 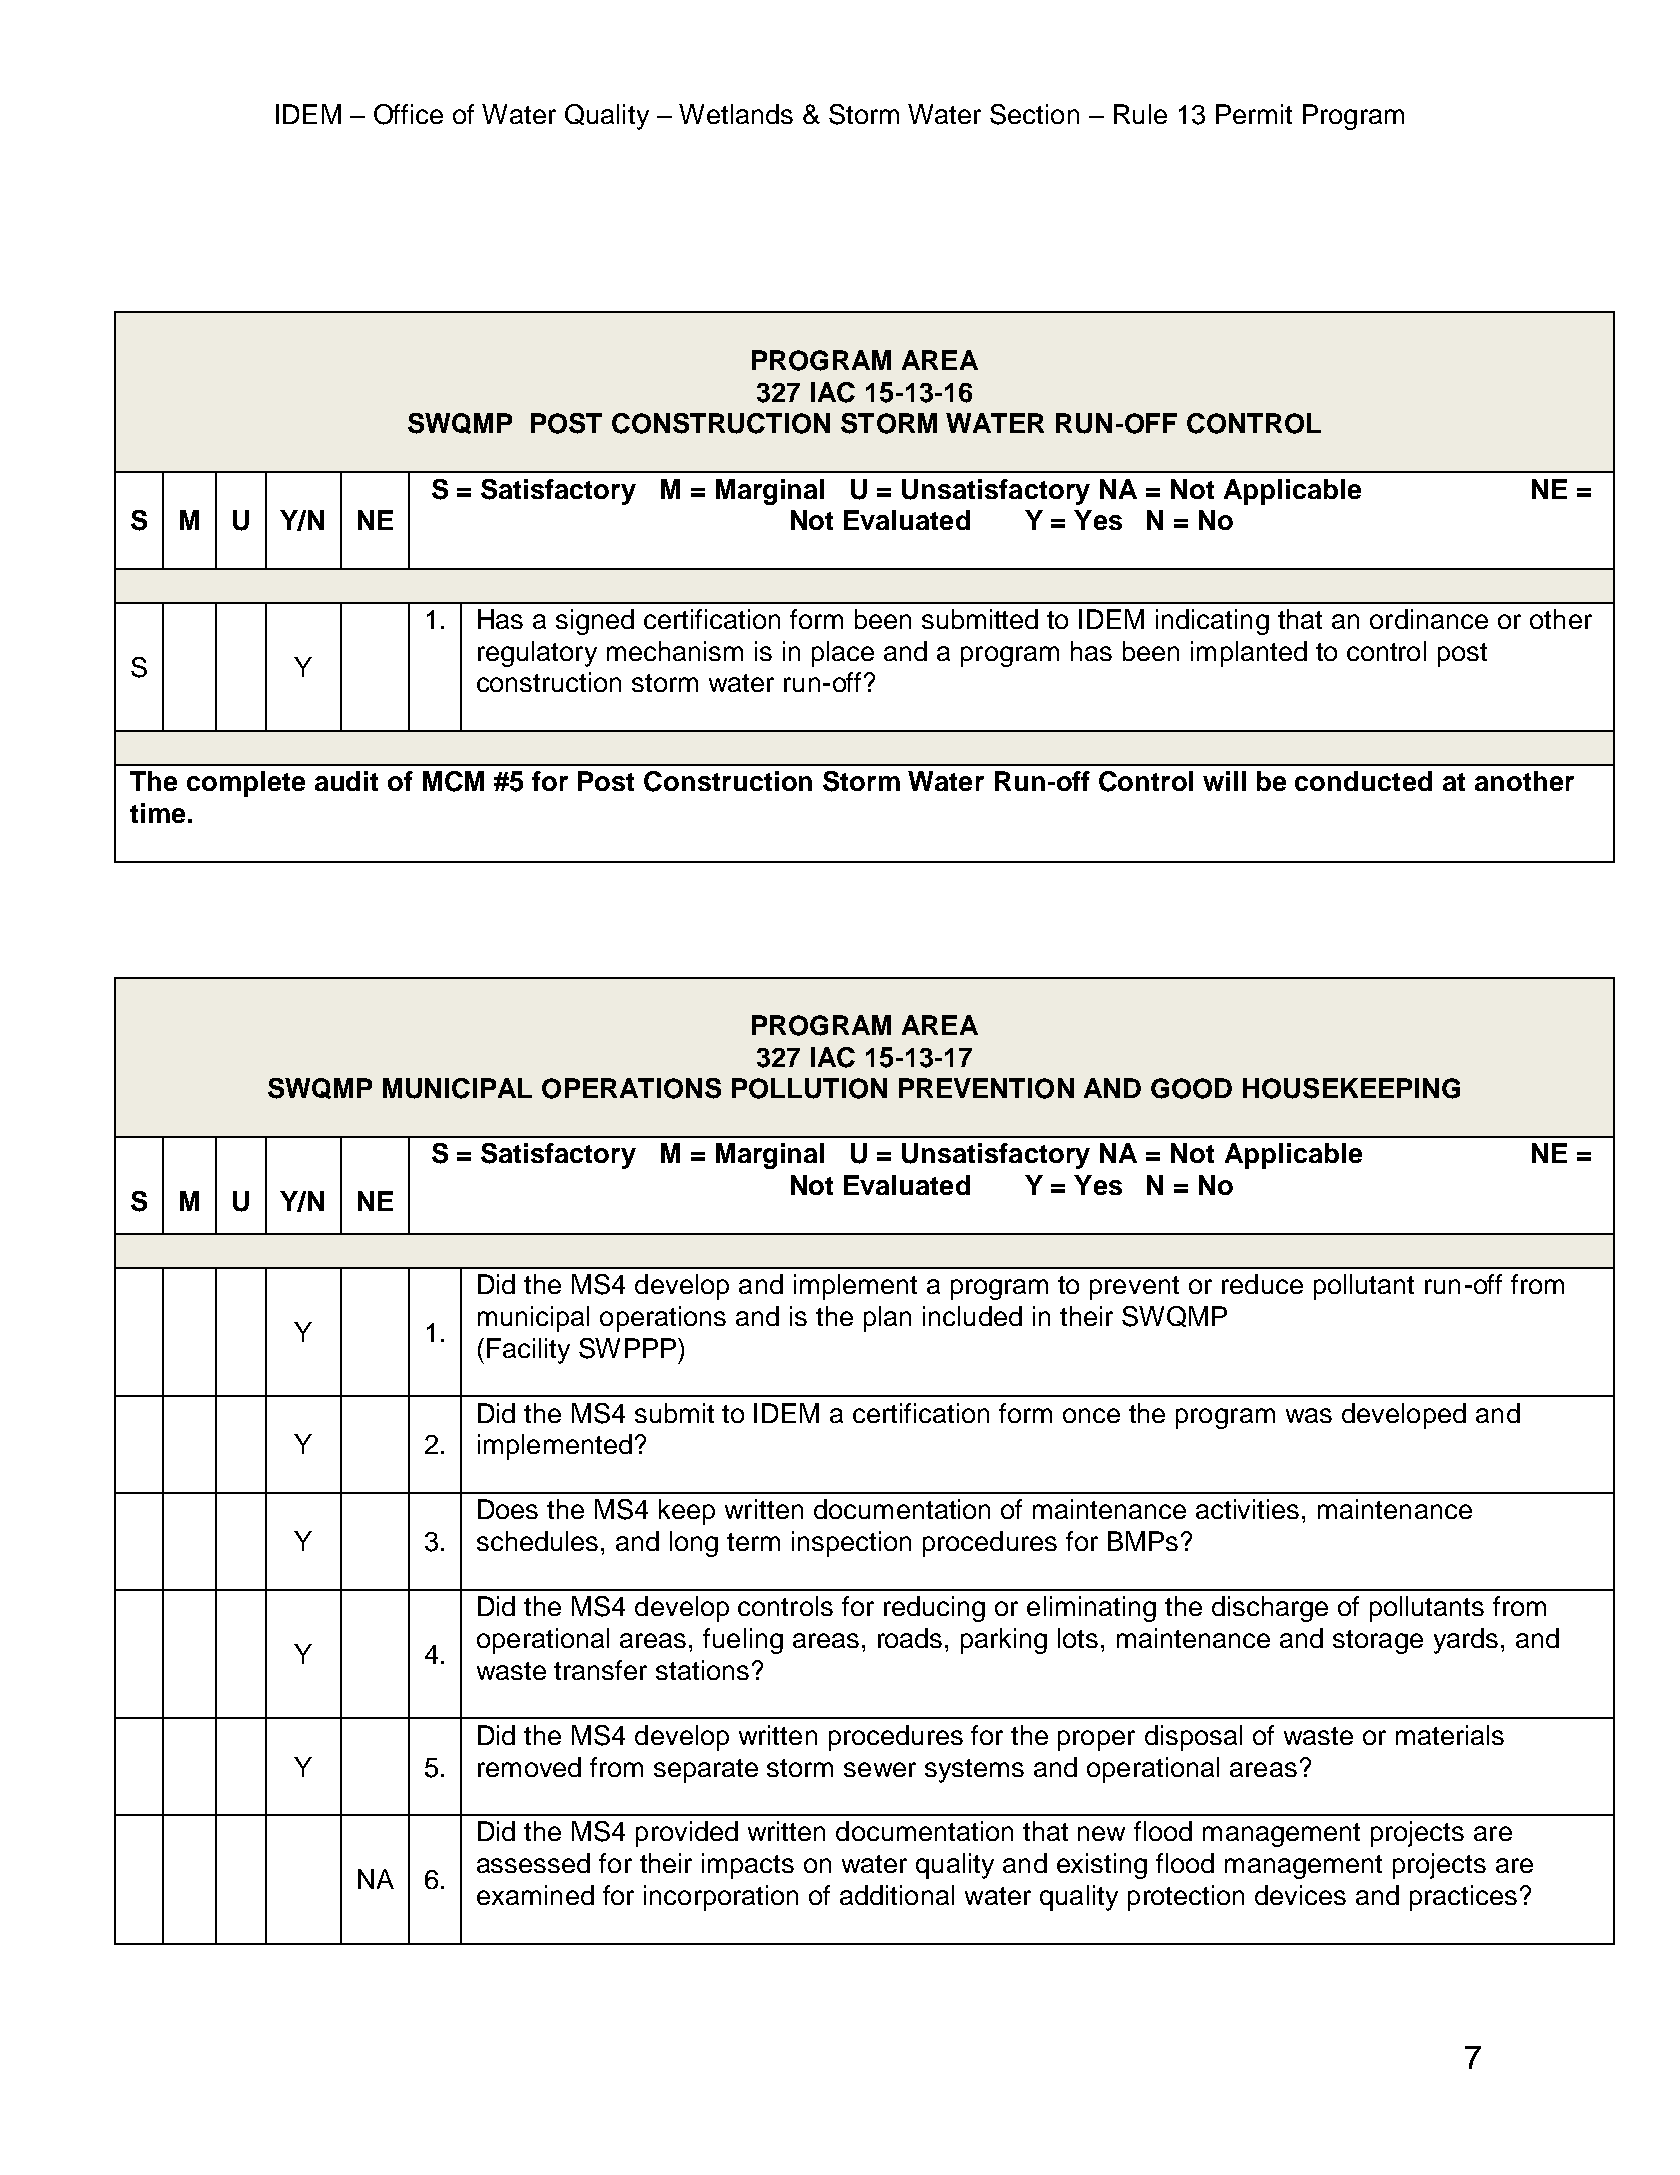 What do you see at coordinates (1262, 1284) in the page?
I see `reduce` at bounding box center [1262, 1284].
